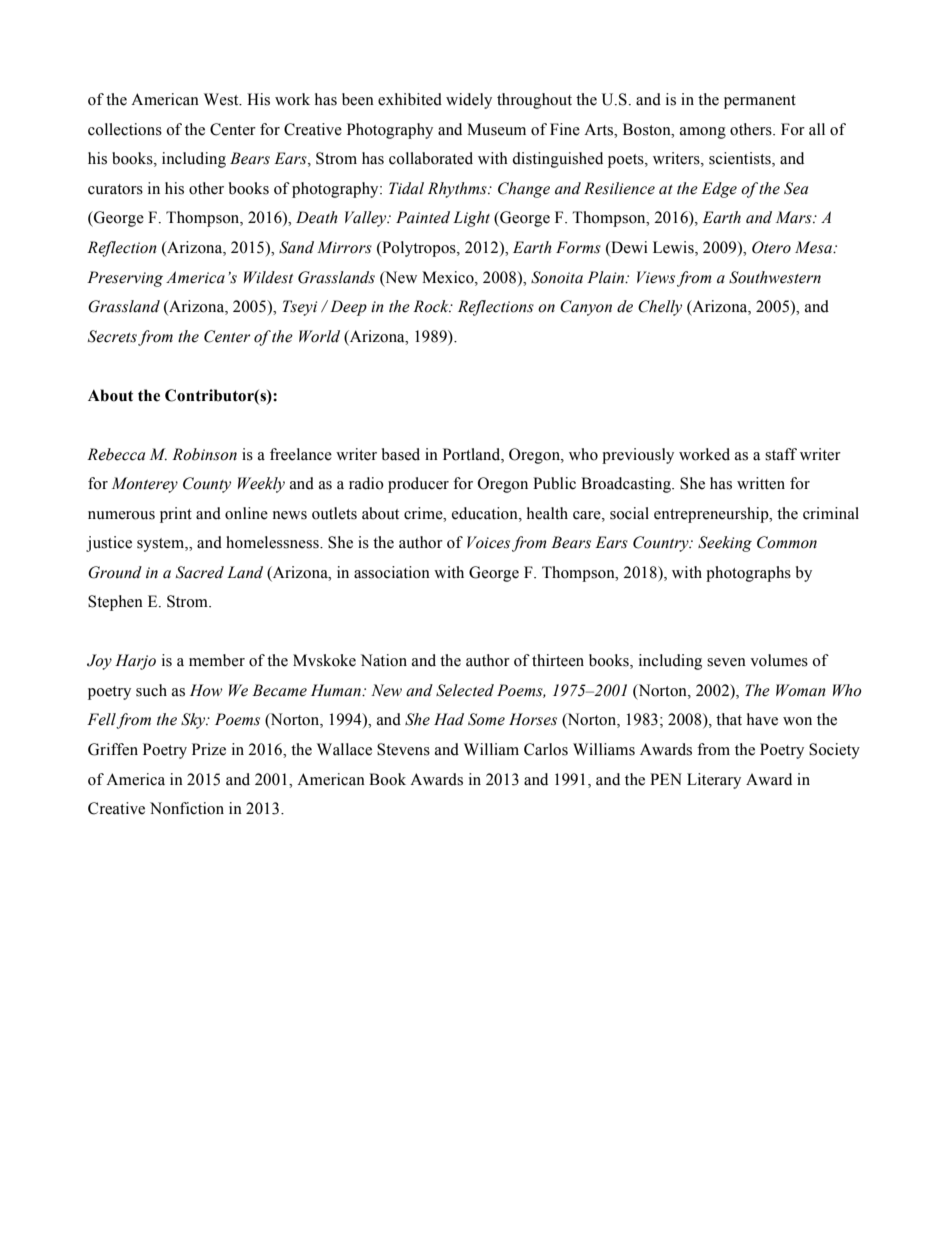 Image resolution: width=952 pixels, height=1233 pixels. What do you see at coordinates (488, 542) in the screenshot?
I see `Voices` at bounding box center [488, 542].
